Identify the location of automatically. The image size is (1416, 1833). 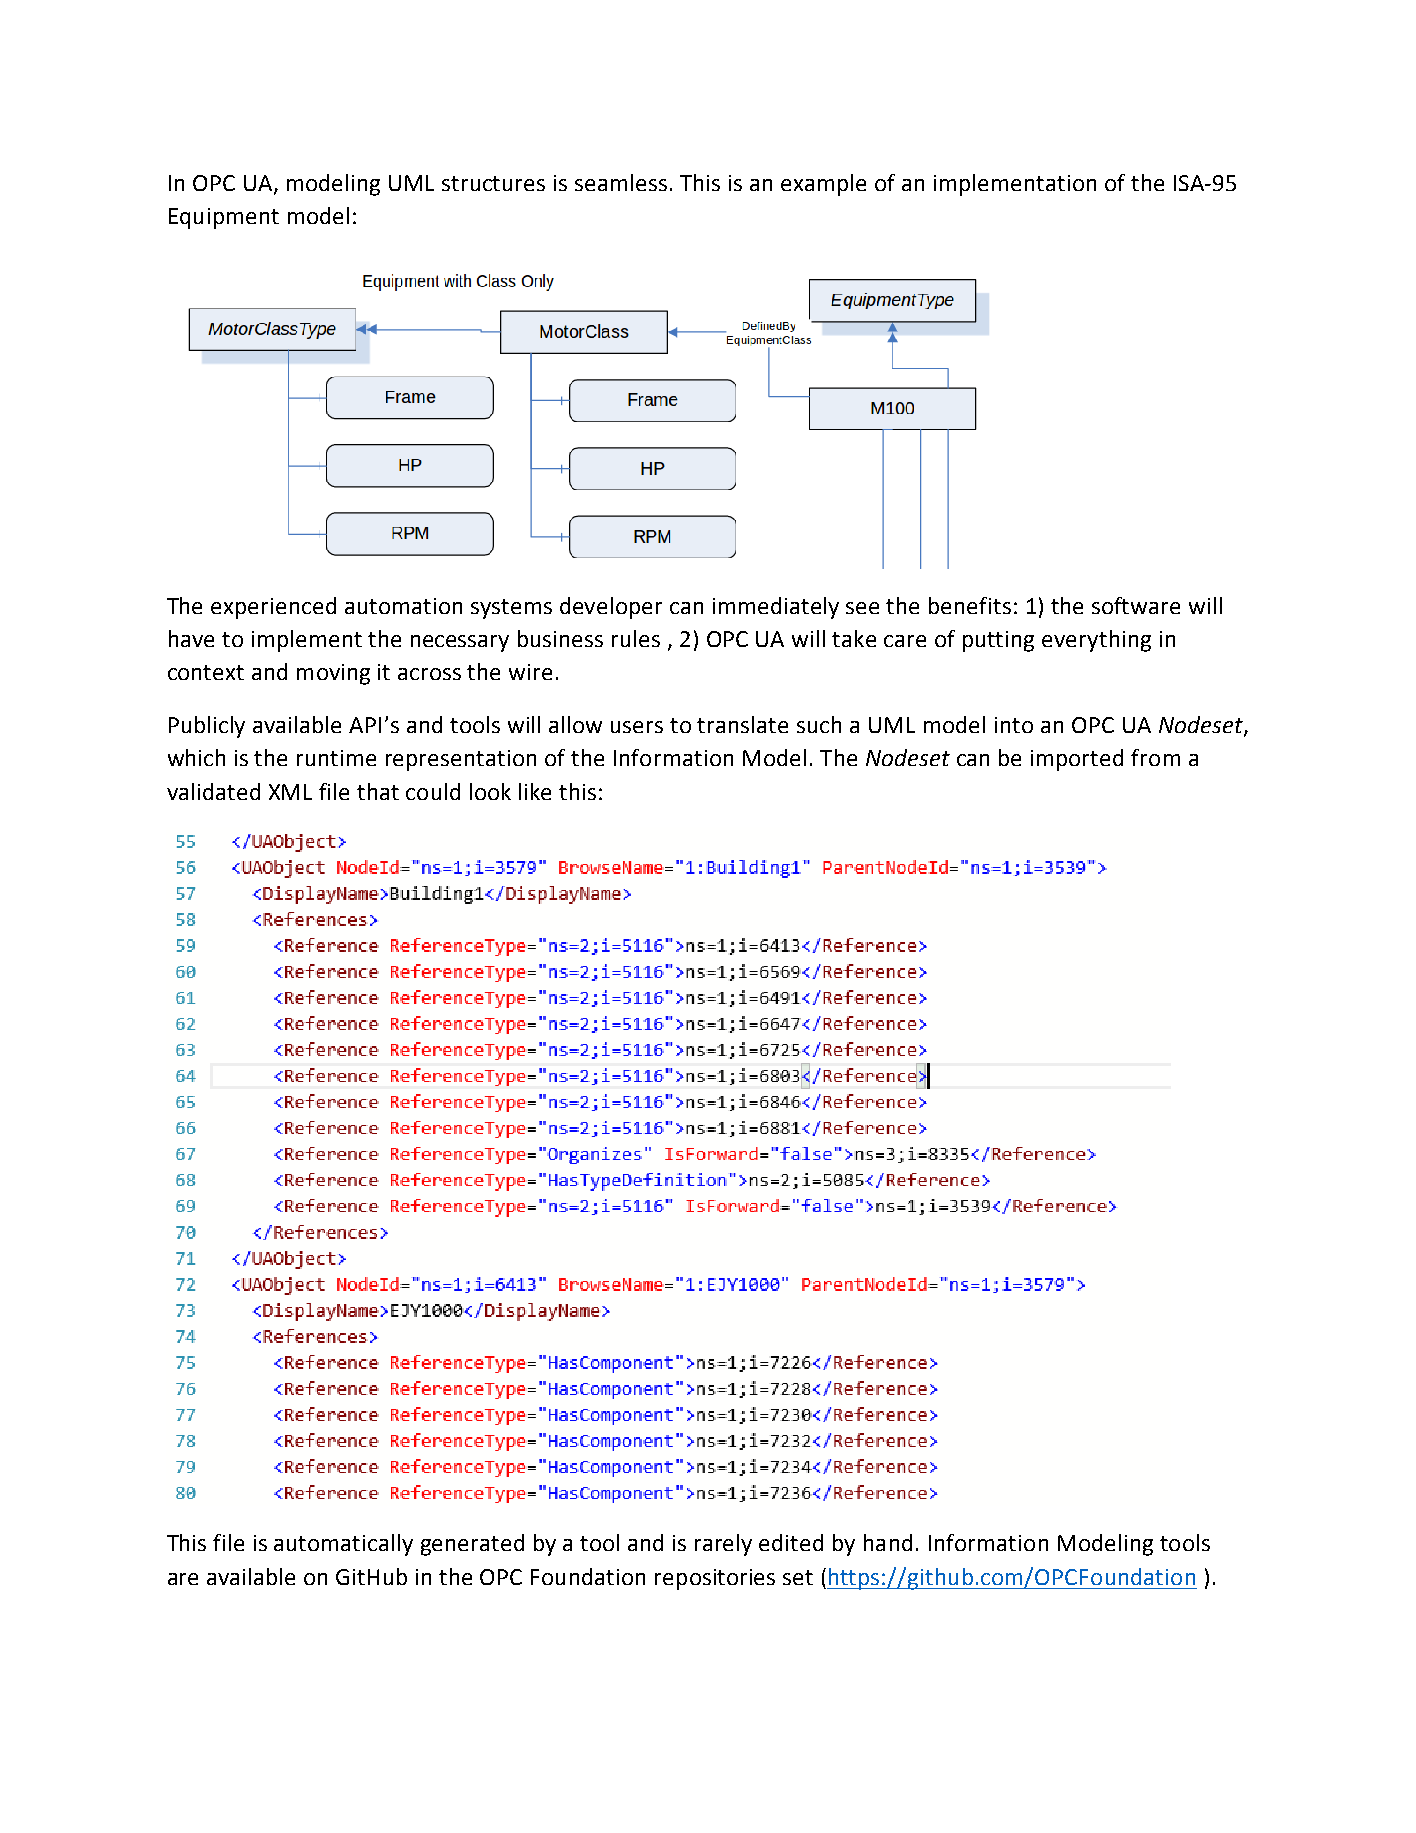
(343, 1545).
